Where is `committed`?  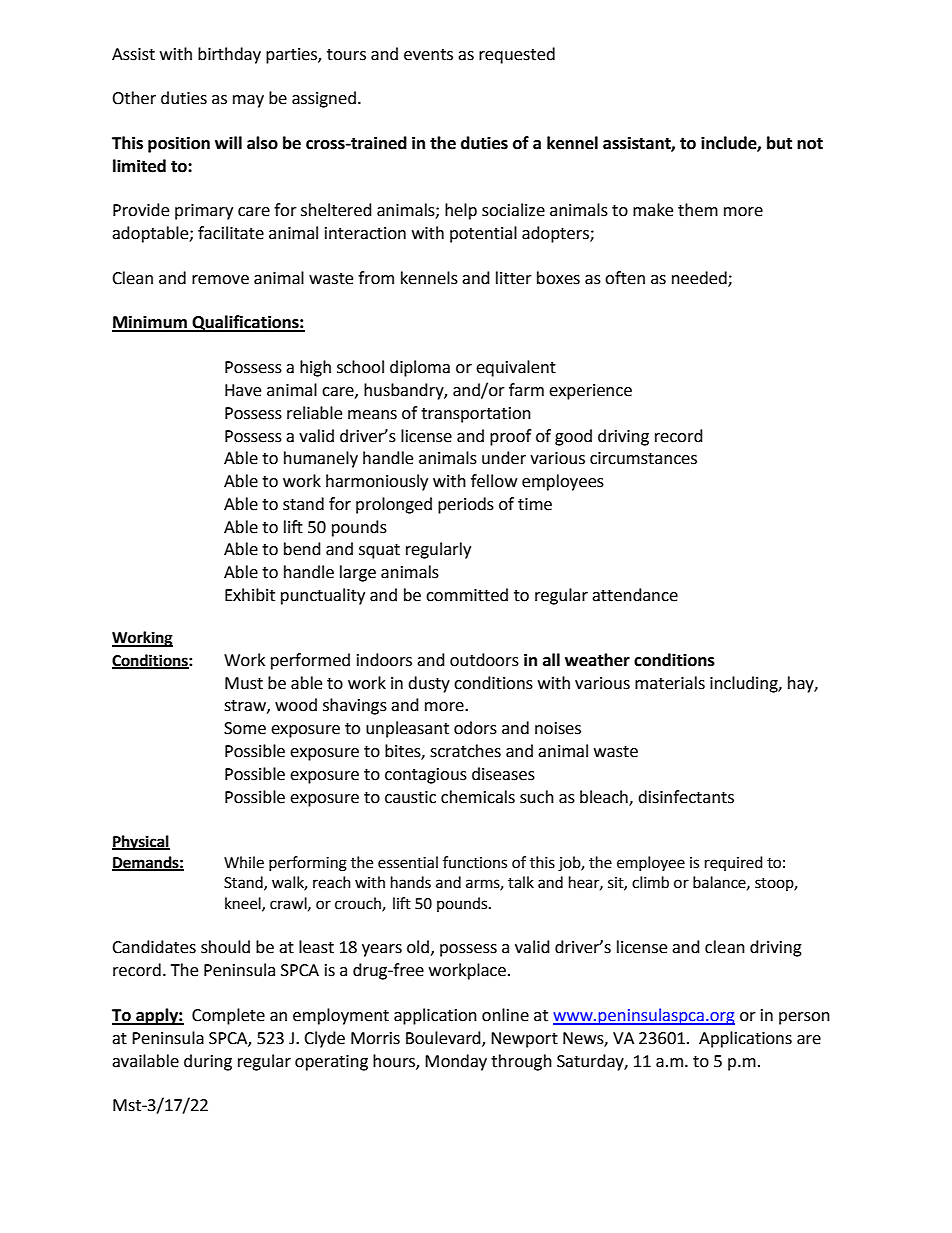
committed is located at coordinates (467, 595).
